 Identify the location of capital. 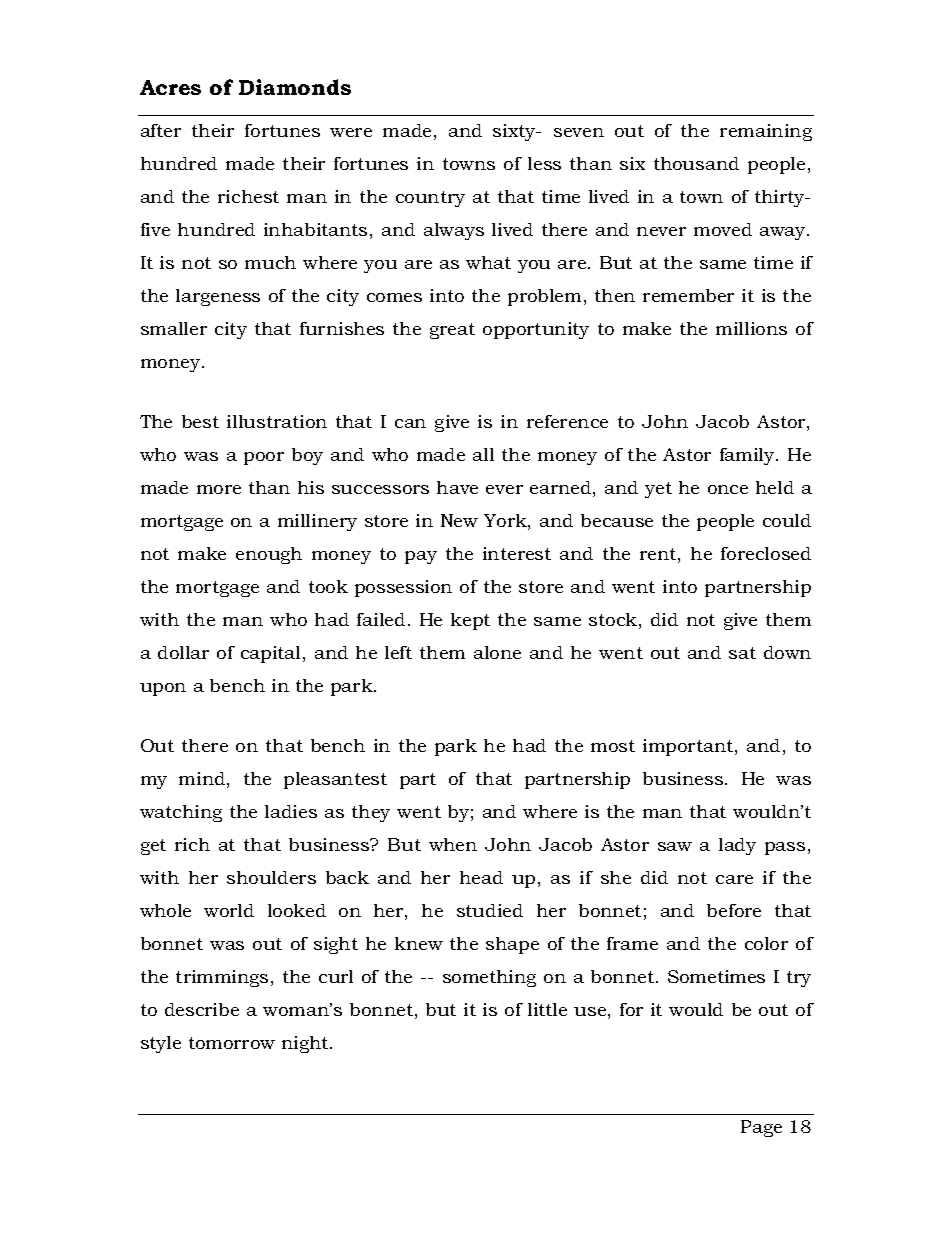
(272, 654).
